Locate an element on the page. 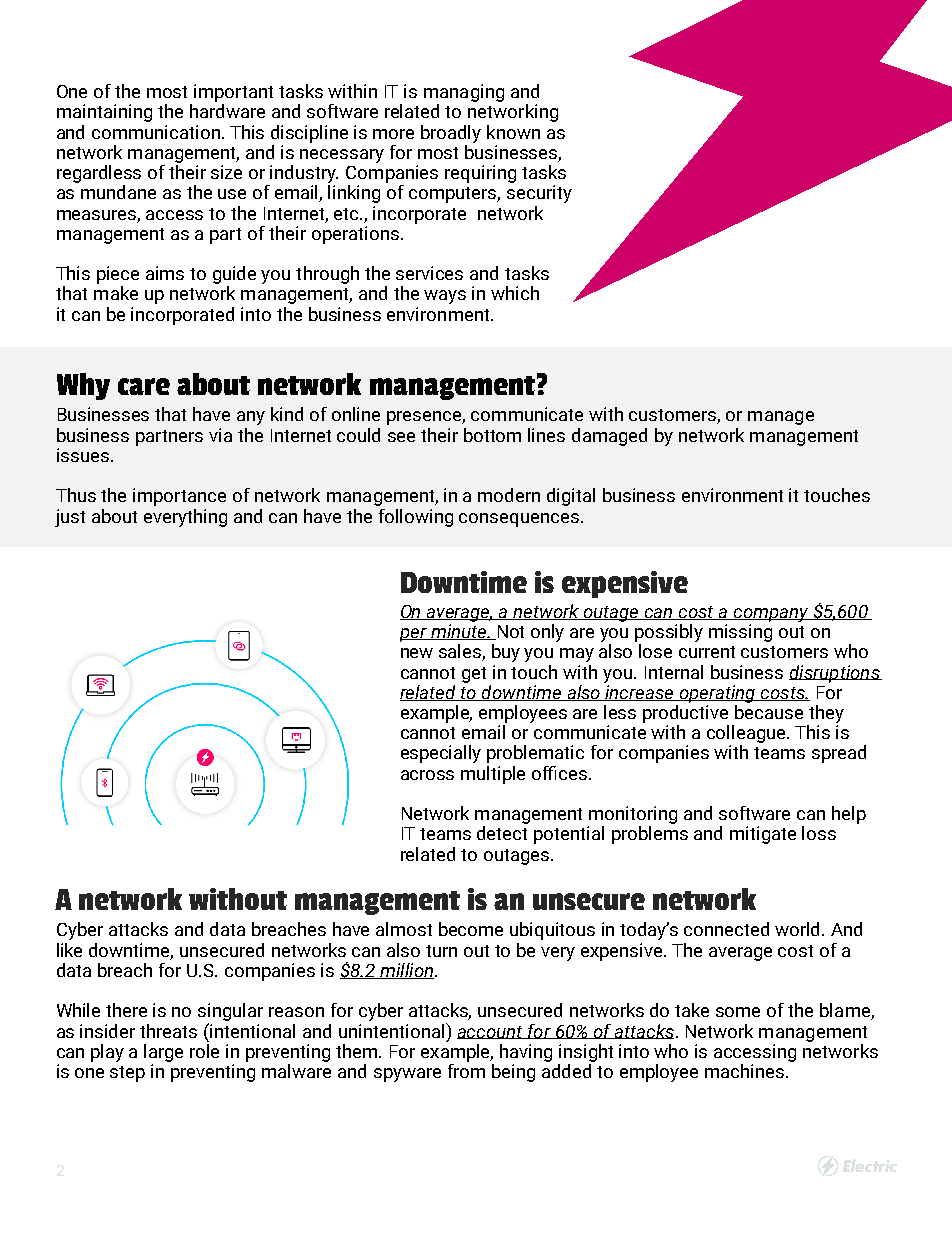 Image resolution: width=952 pixels, height=1233 pixels. damaged is located at coordinates (609, 437).
